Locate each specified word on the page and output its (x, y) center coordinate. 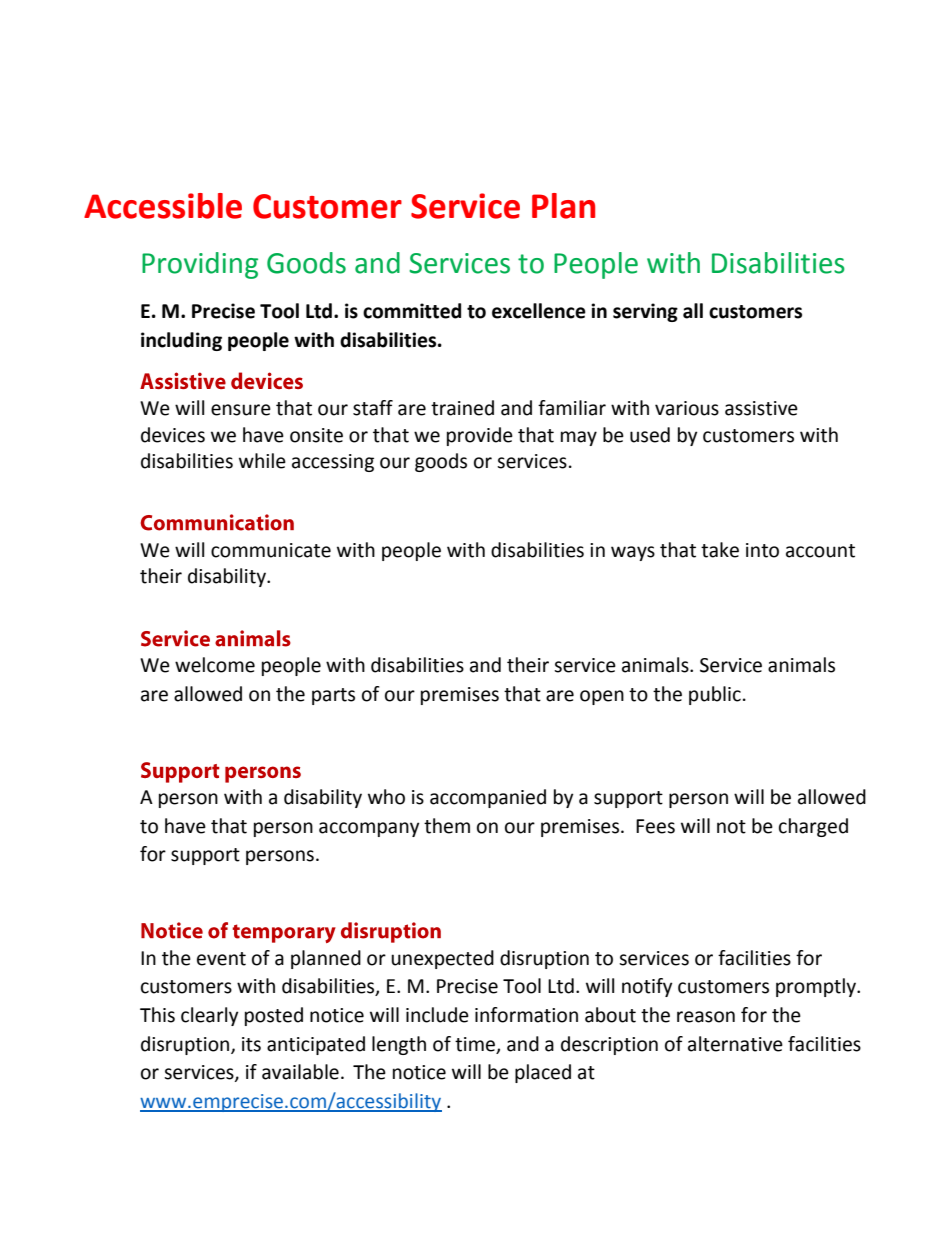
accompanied (488, 798)
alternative (735, 1044)
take (720, 550)
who (386, 797)
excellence (539, 311)
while (262, 461)
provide (480, 436)
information (526, 1015)
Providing (200, 265)
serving (645, 312)
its (251, 1044)
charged (813, 827)
